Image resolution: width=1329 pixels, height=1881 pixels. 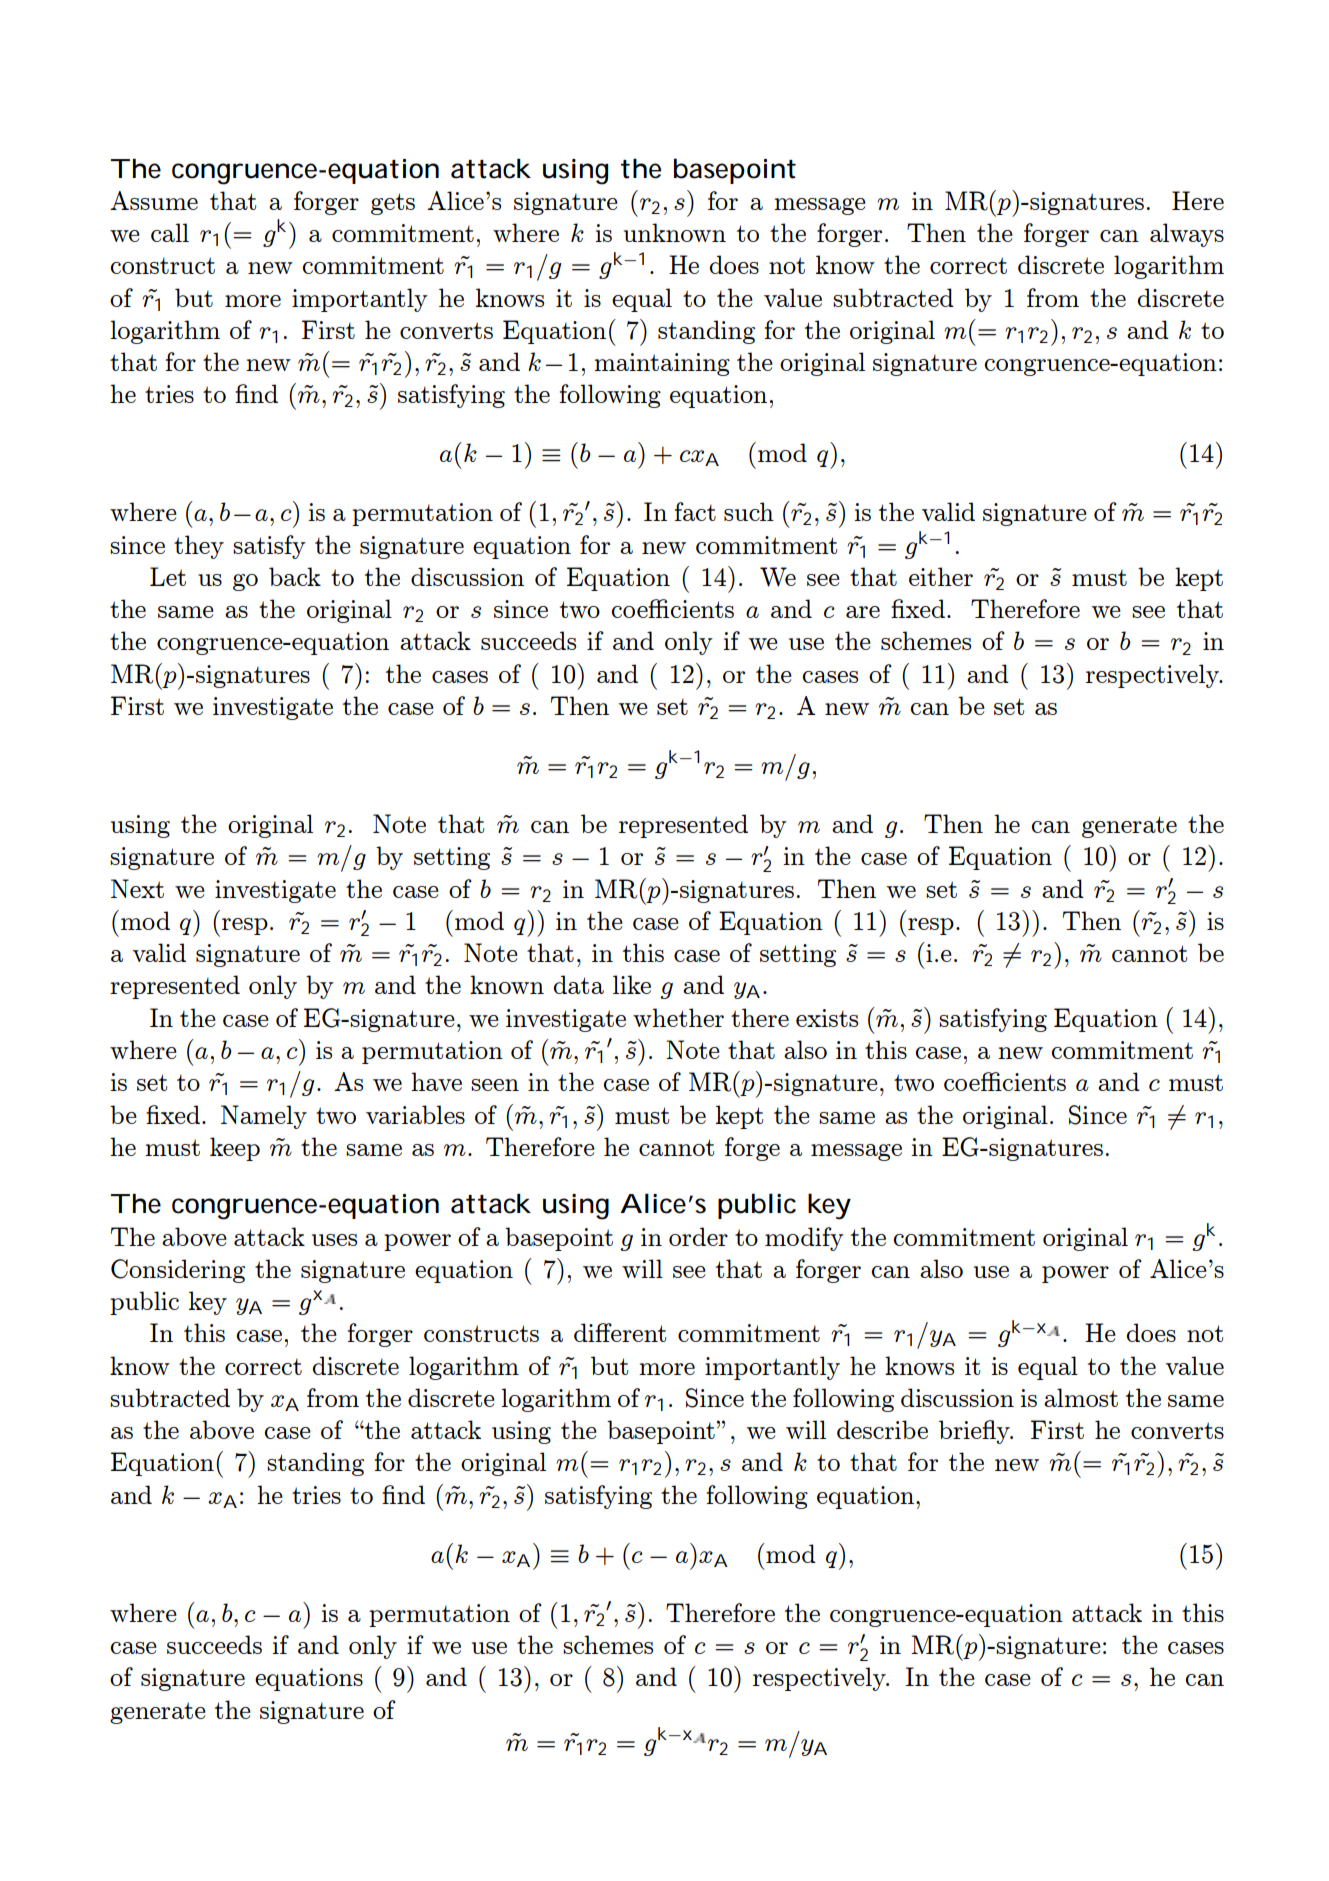 I want to click on always, so click(x=1187, y=235).
